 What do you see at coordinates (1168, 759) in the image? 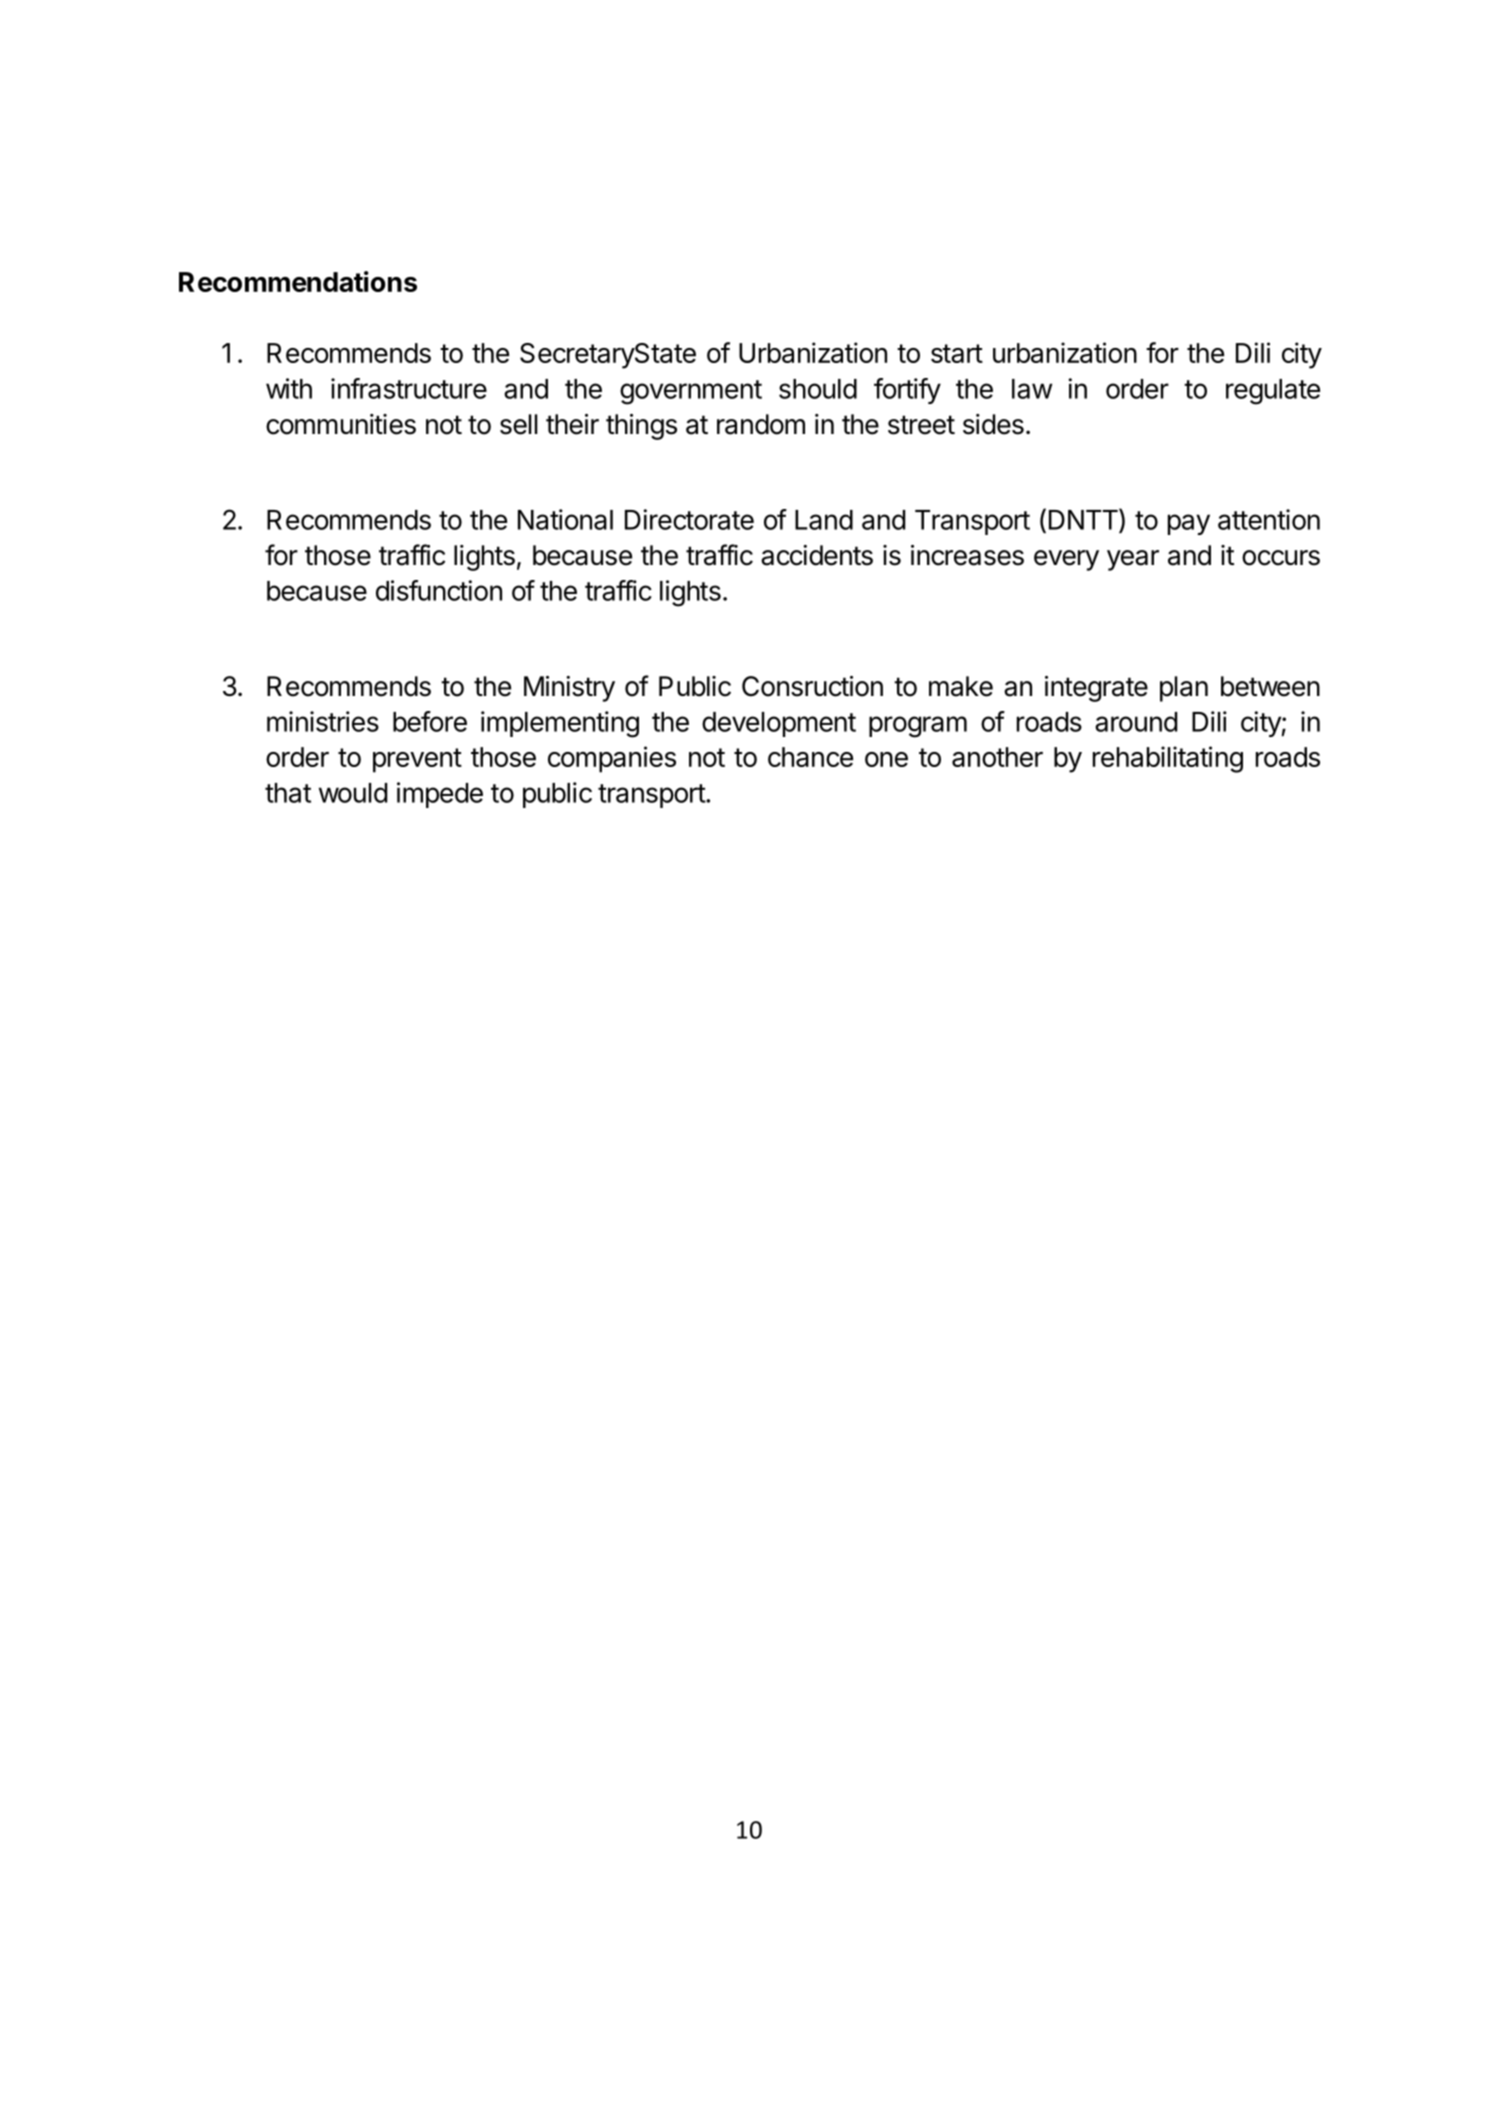
I see `rehabilitating` at bounding box center [1168, 759].
